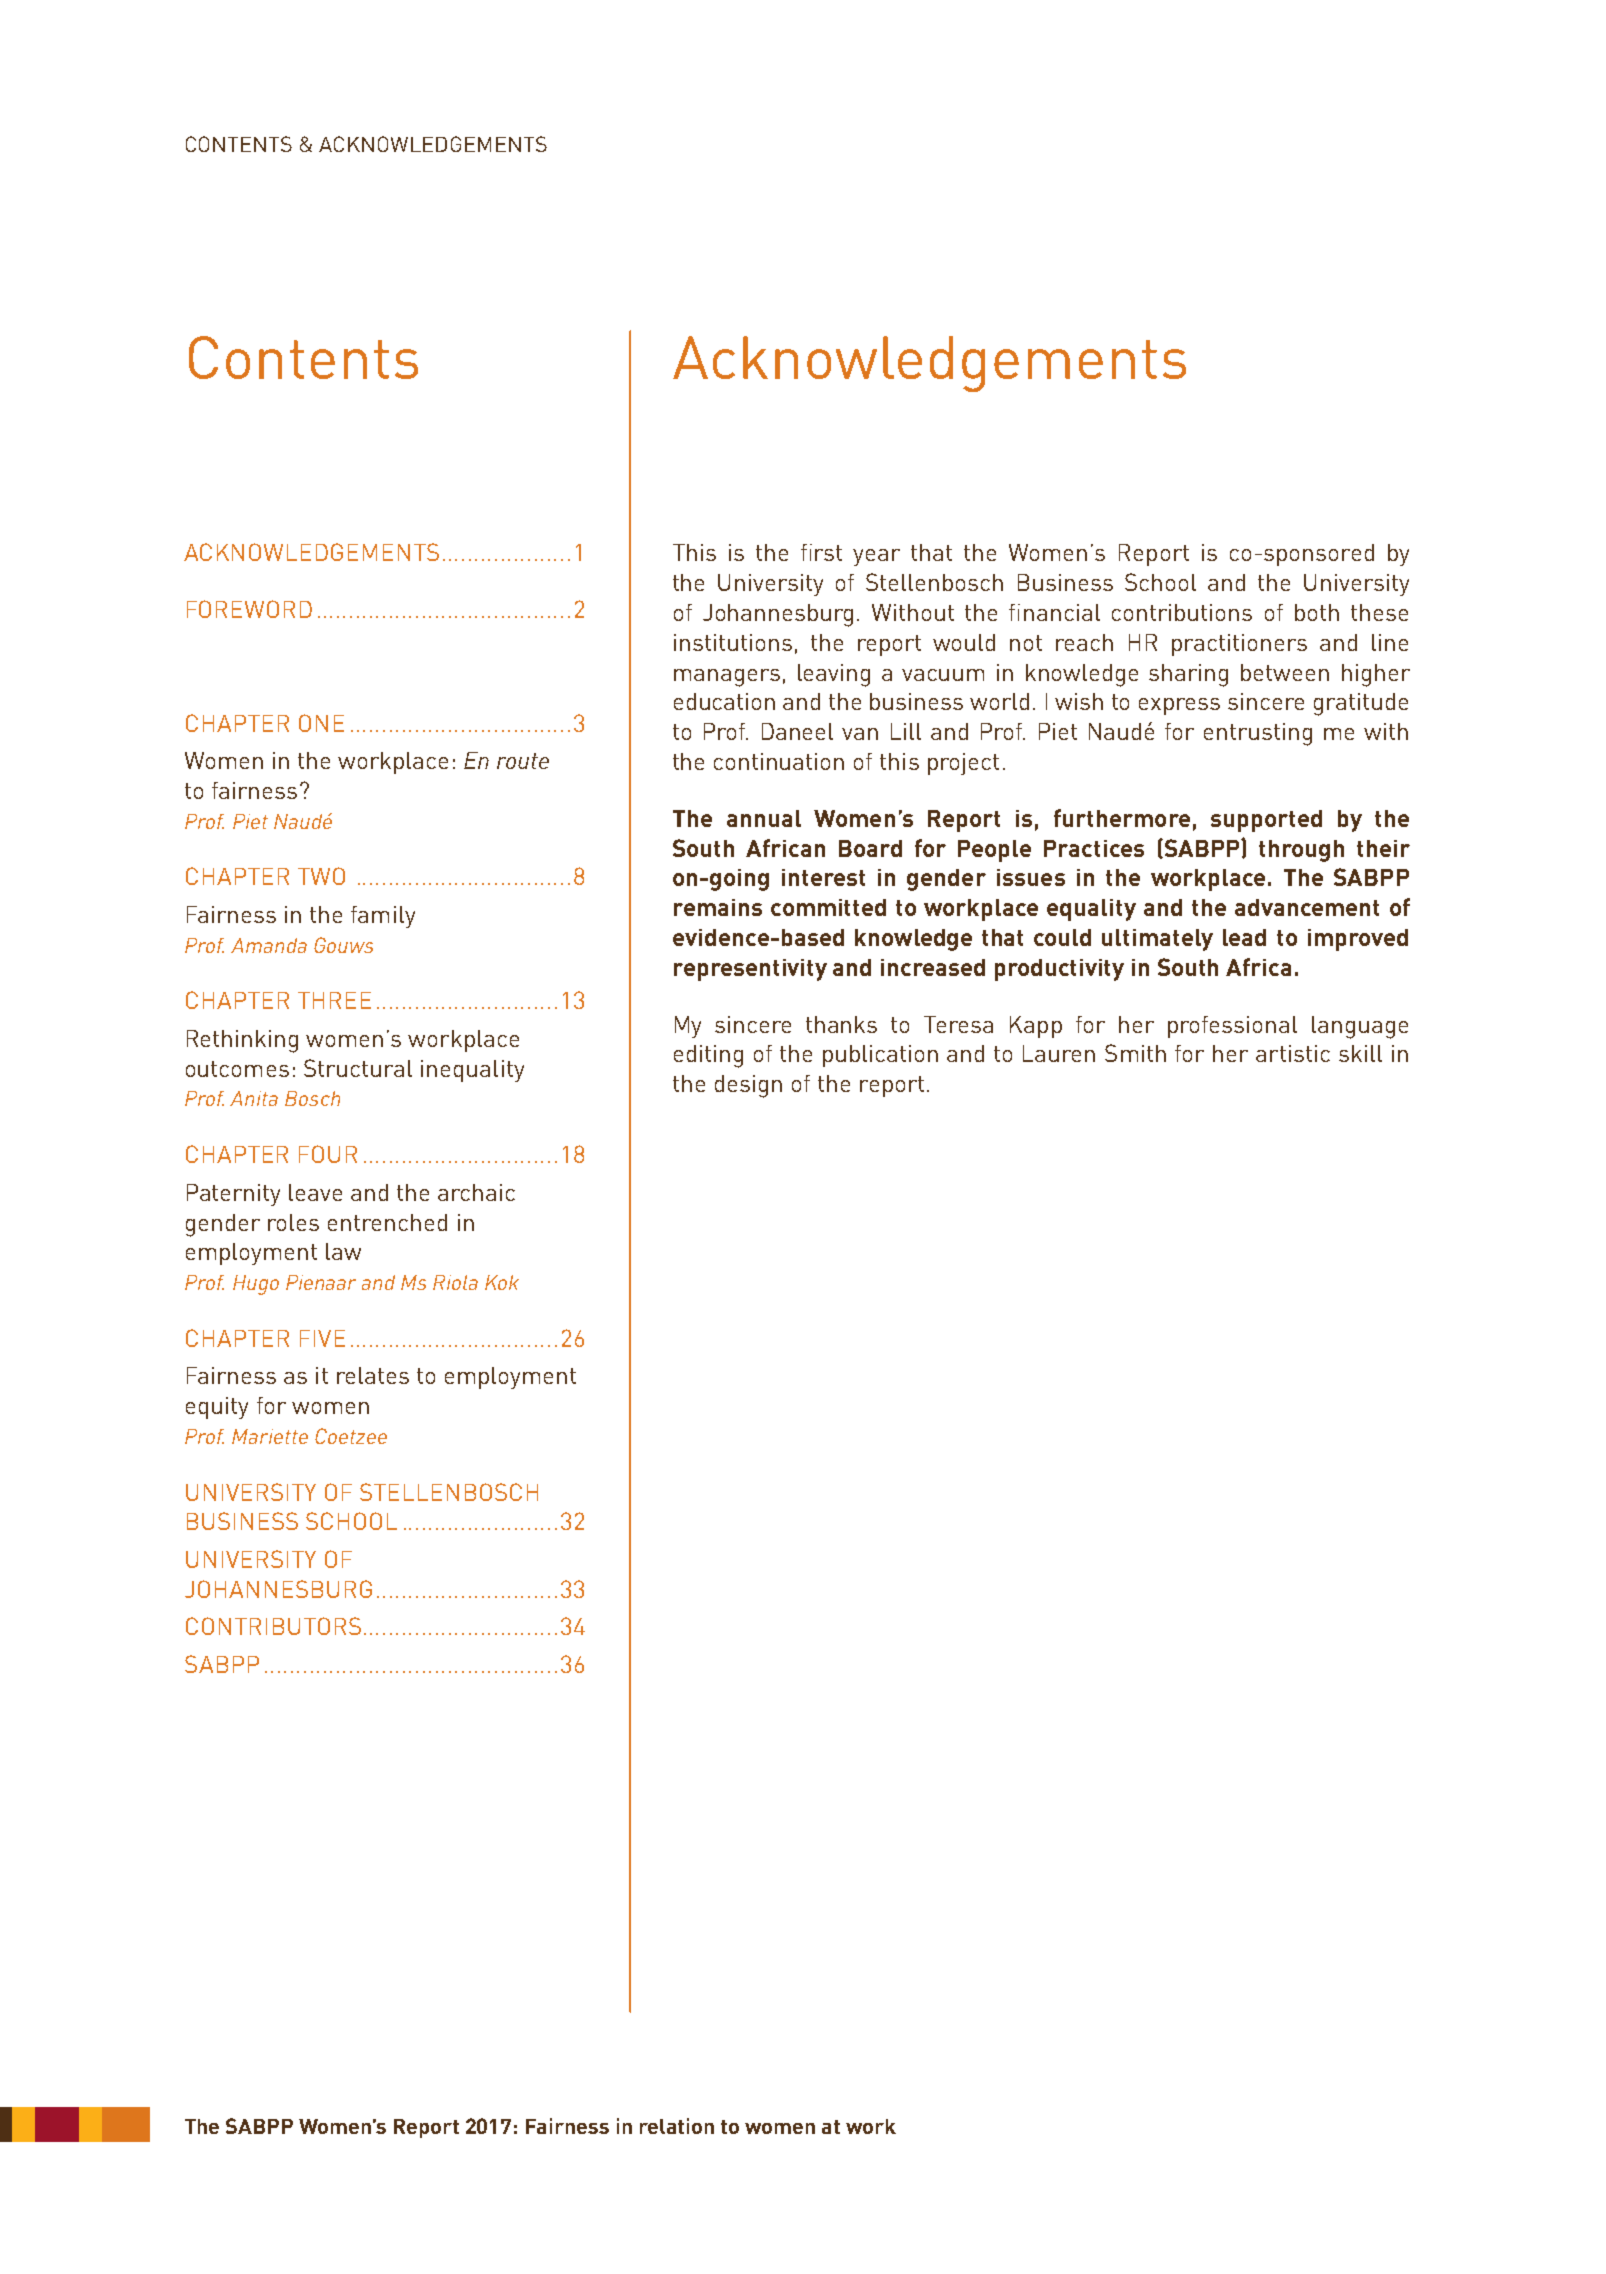 The width and height of the screenshot is (1606, 2274). I want to click on skill, so click(1360, 1053).
